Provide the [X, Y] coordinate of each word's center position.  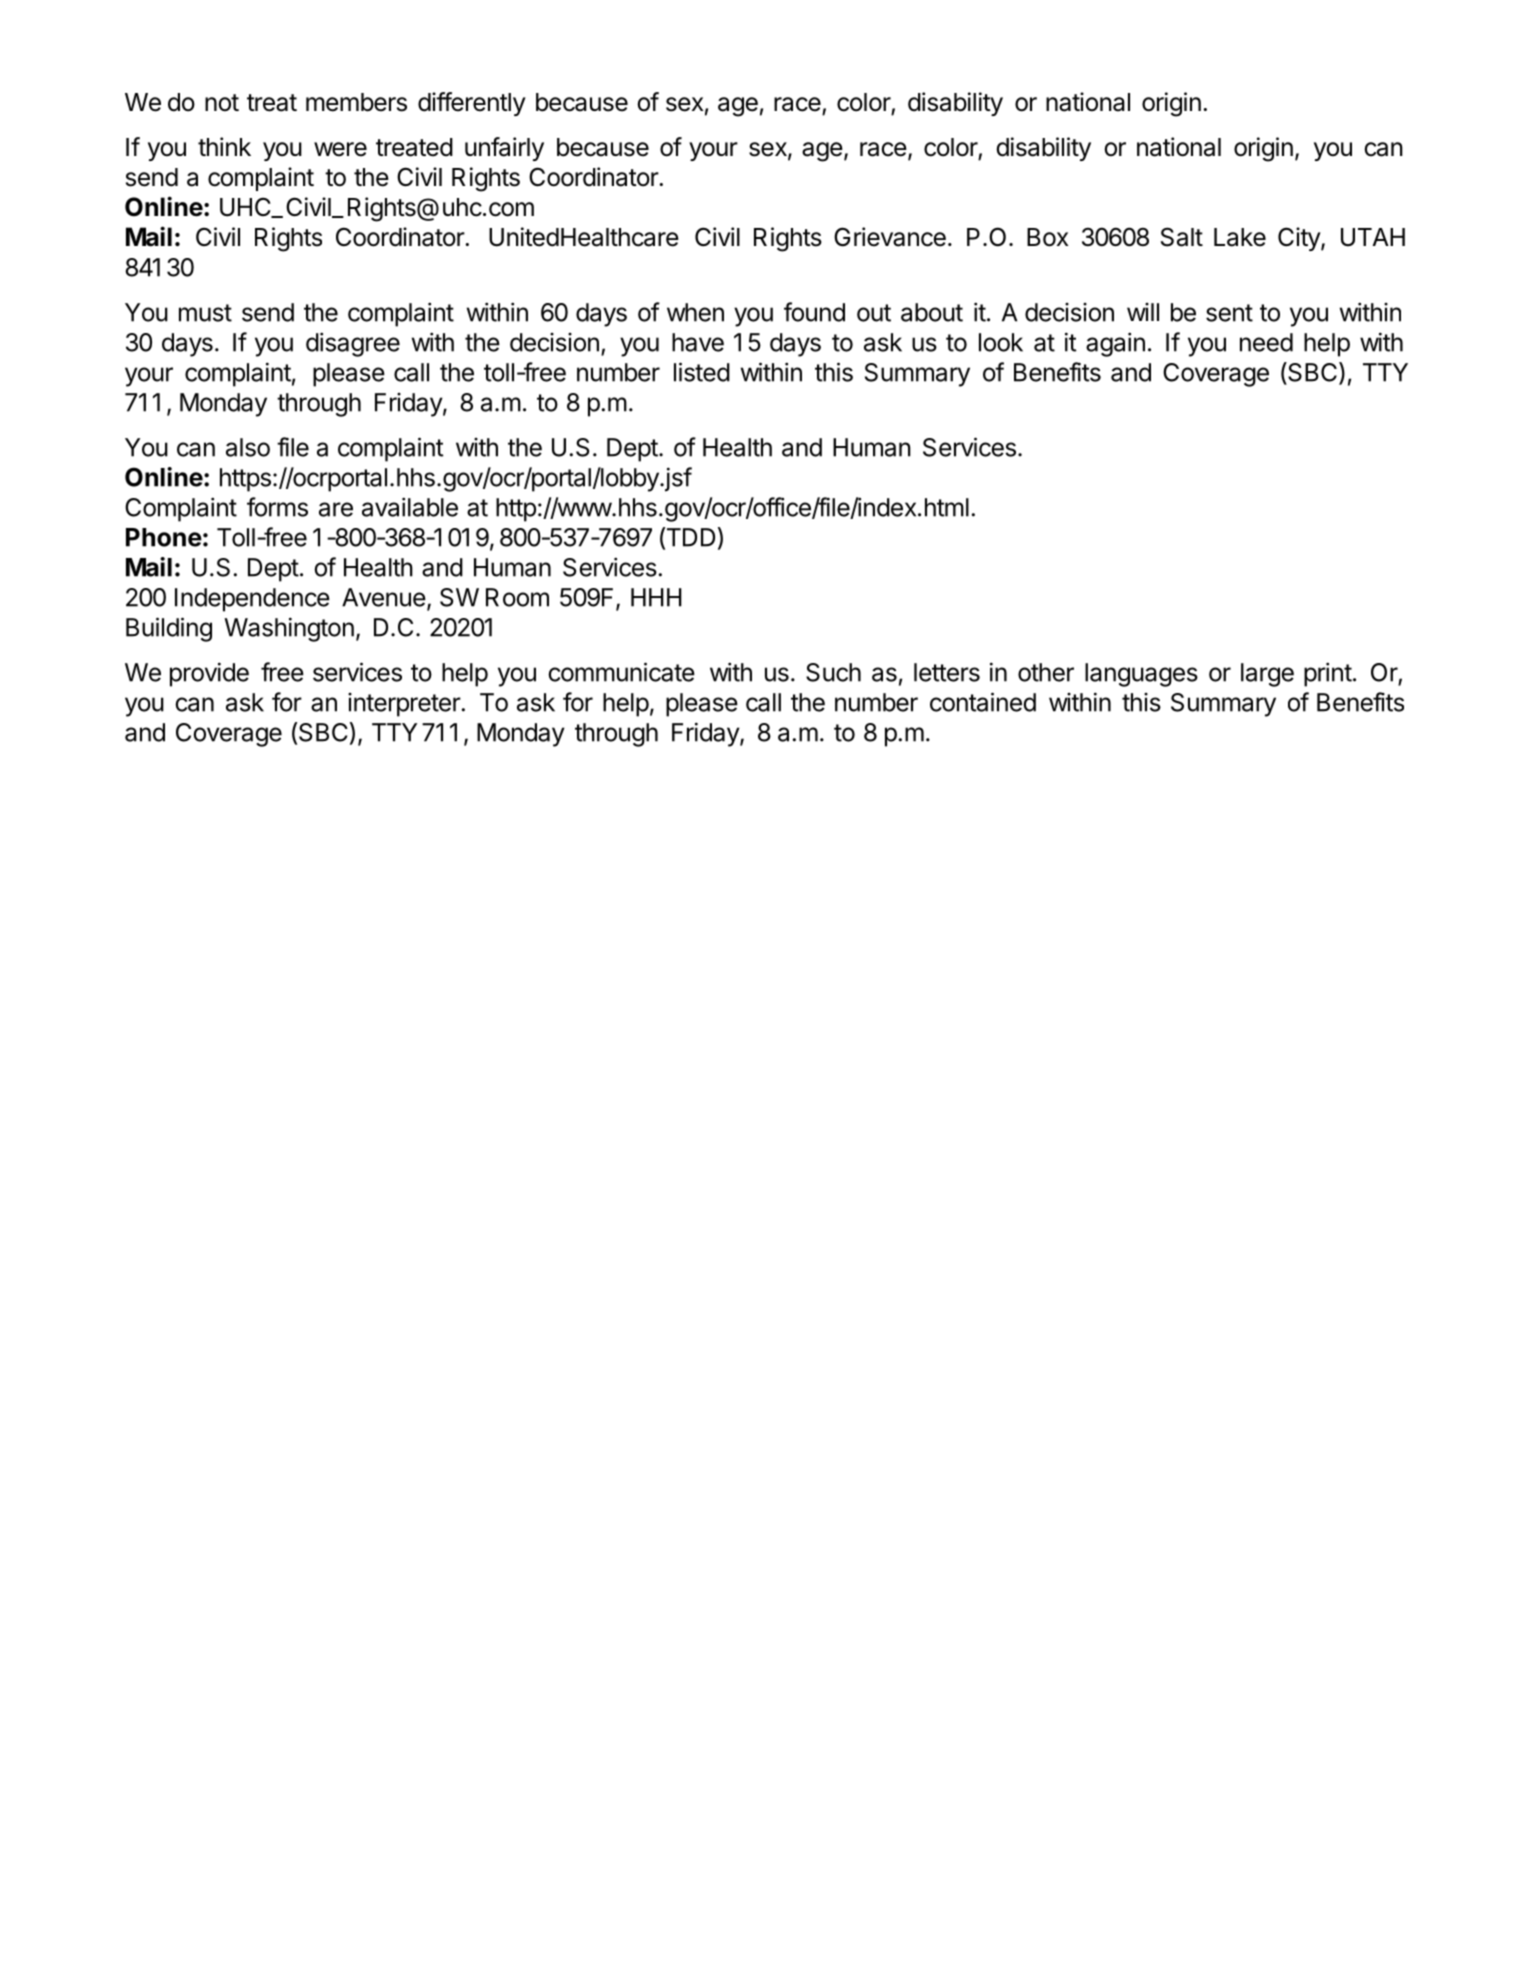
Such [833, 672]
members [356, 102]
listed [702, 372]
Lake [1240, 237]
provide [209, 674]
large [1267, 675]
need [1266, 342]
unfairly [504, 149]
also [248, 447]
